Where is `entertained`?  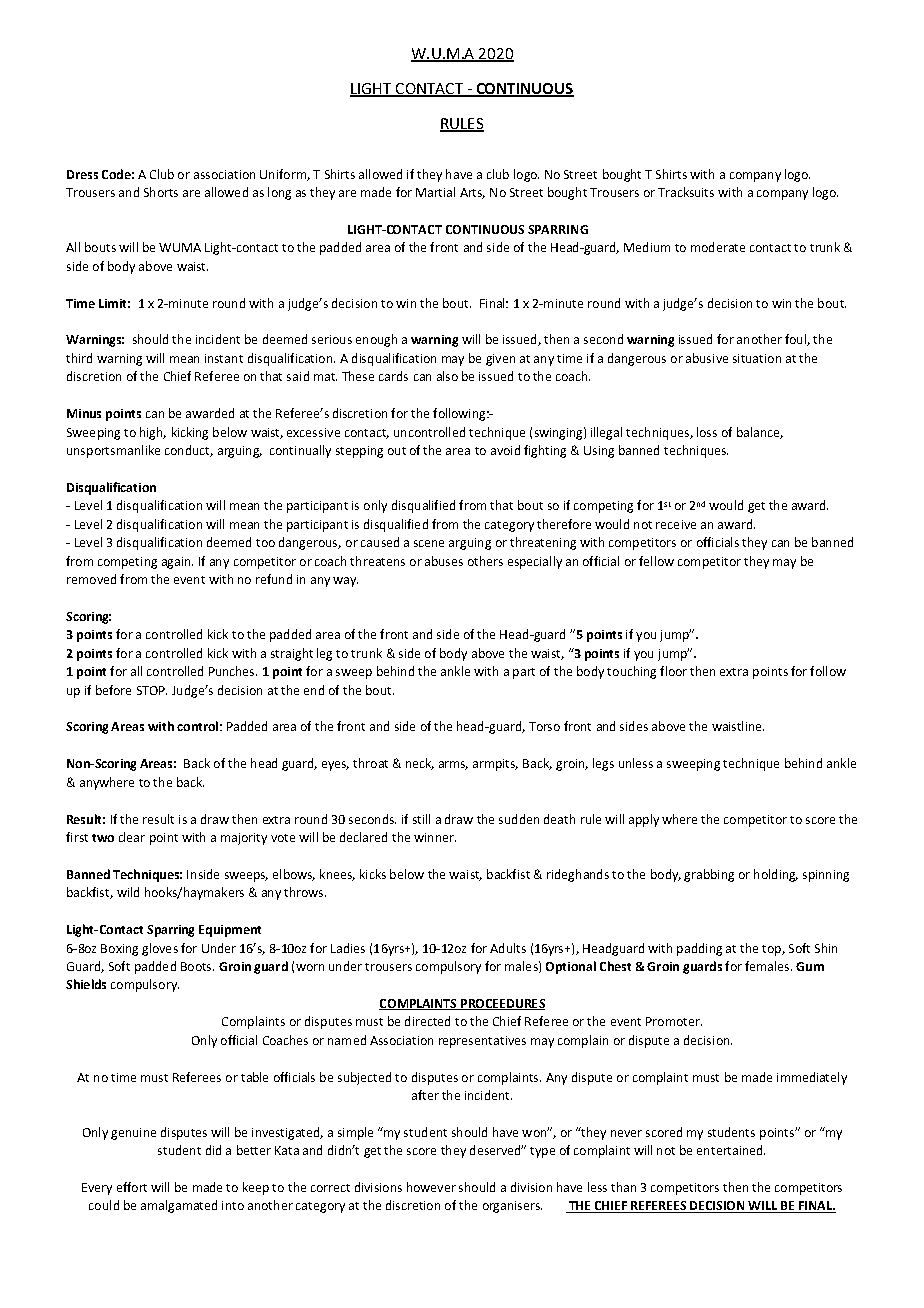
entertained is located at coordinates (731, 1150).
